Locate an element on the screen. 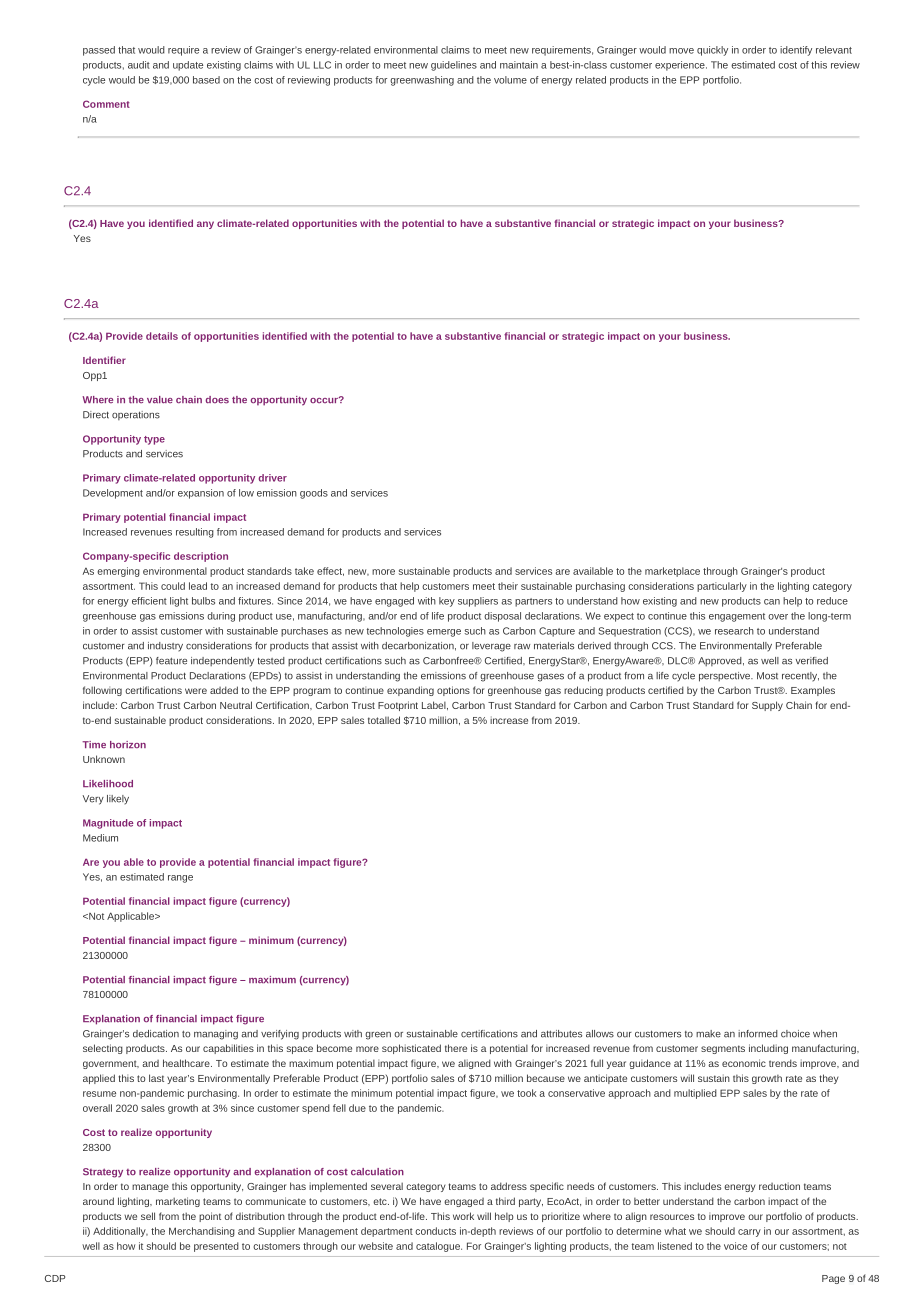 This screenshot has height=1308, width=924. voice is located at coordinates (735, 1246).
